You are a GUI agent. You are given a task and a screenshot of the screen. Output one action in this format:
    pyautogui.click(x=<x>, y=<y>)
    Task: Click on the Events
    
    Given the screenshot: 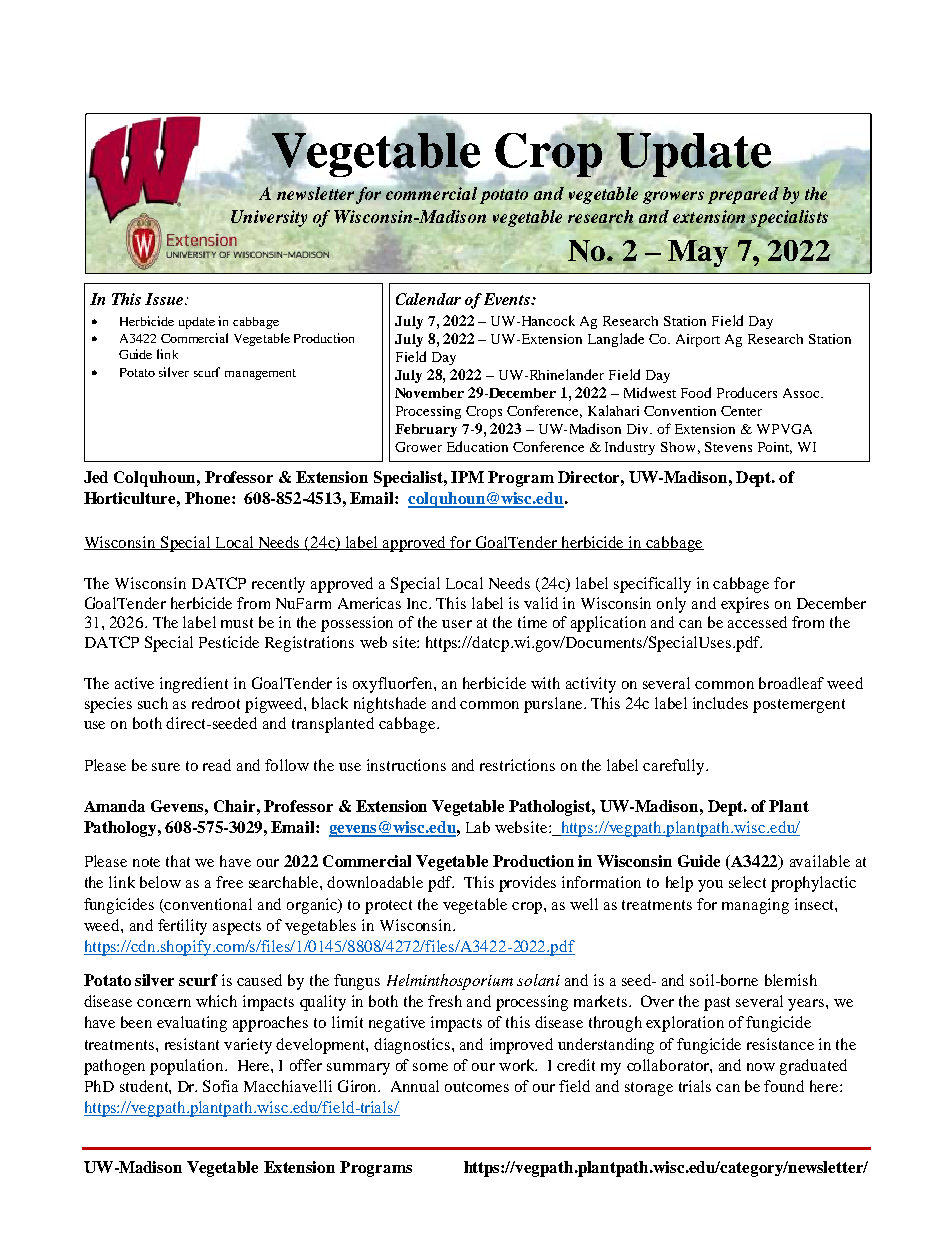 What is the action you would take?
    pyautogui.click(x=508, y=299)
